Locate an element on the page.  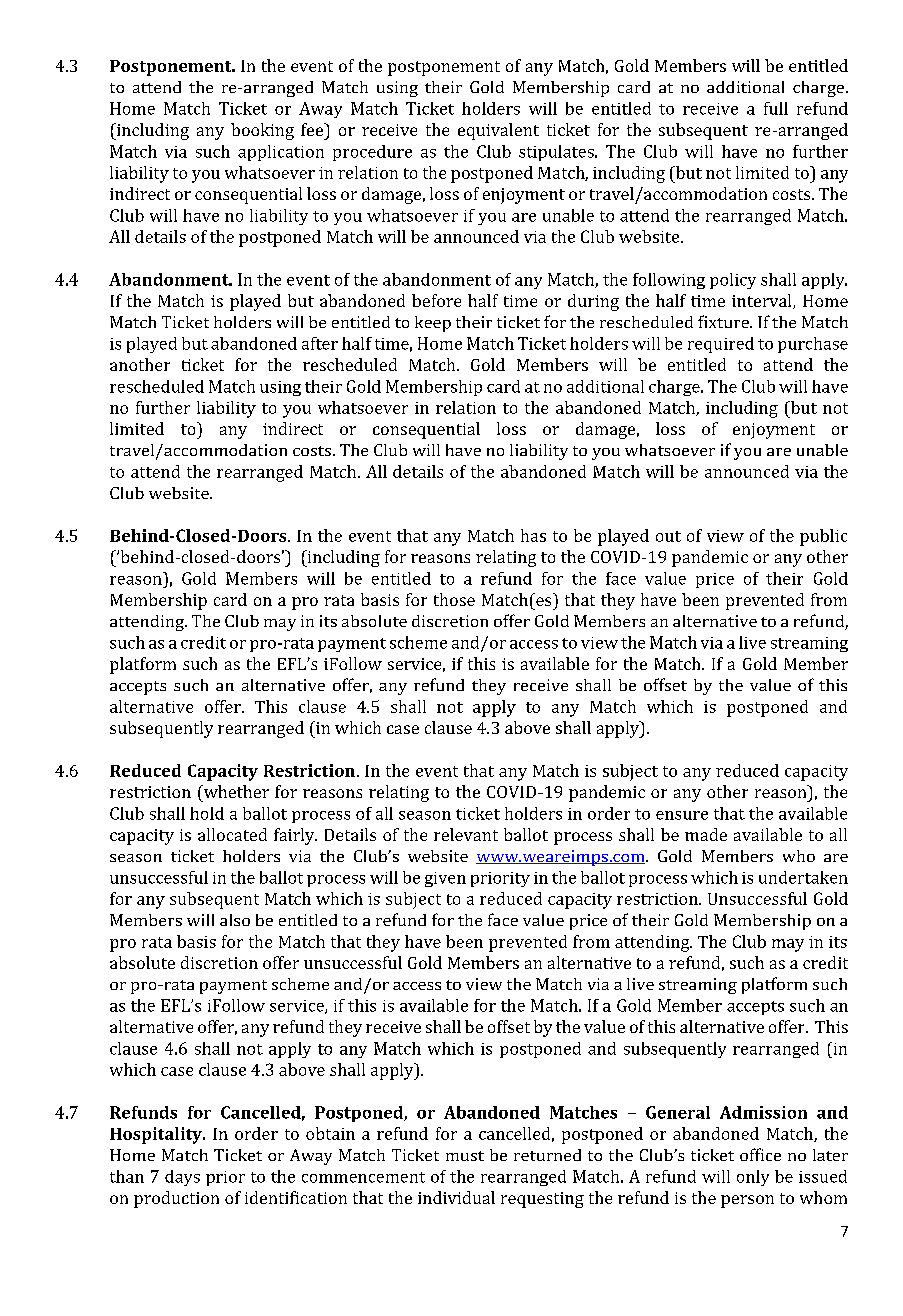
required is located at coordinates (721, 345).
